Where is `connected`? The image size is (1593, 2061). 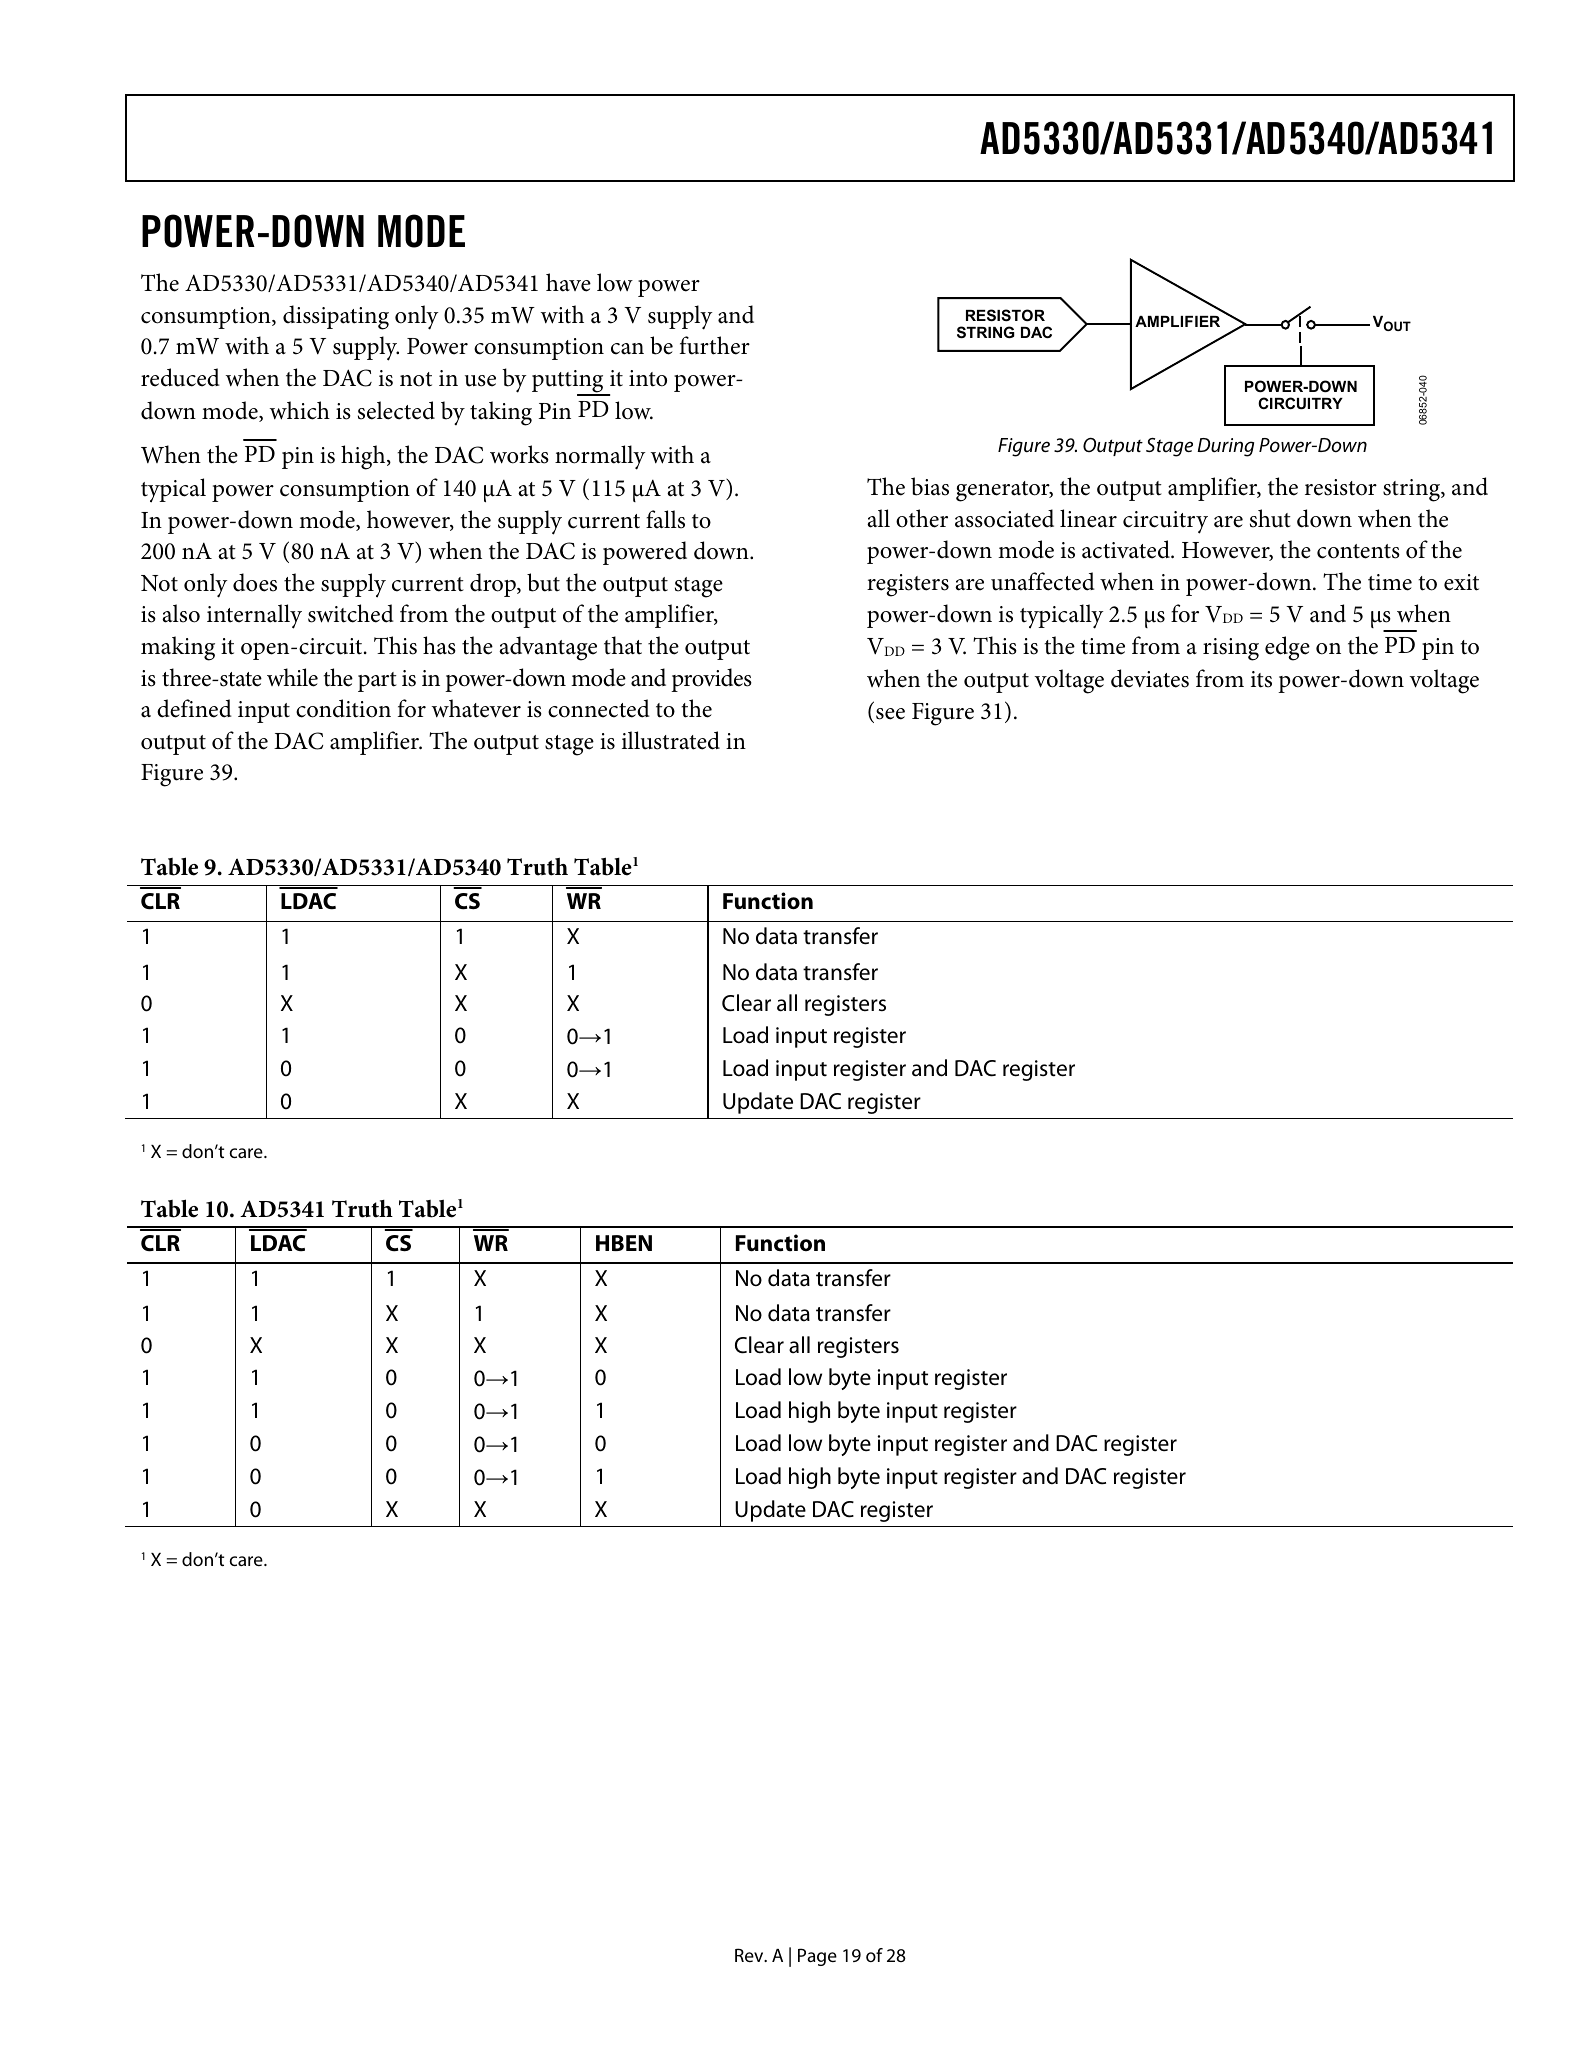 connected is located at coordinates (599, 708).
